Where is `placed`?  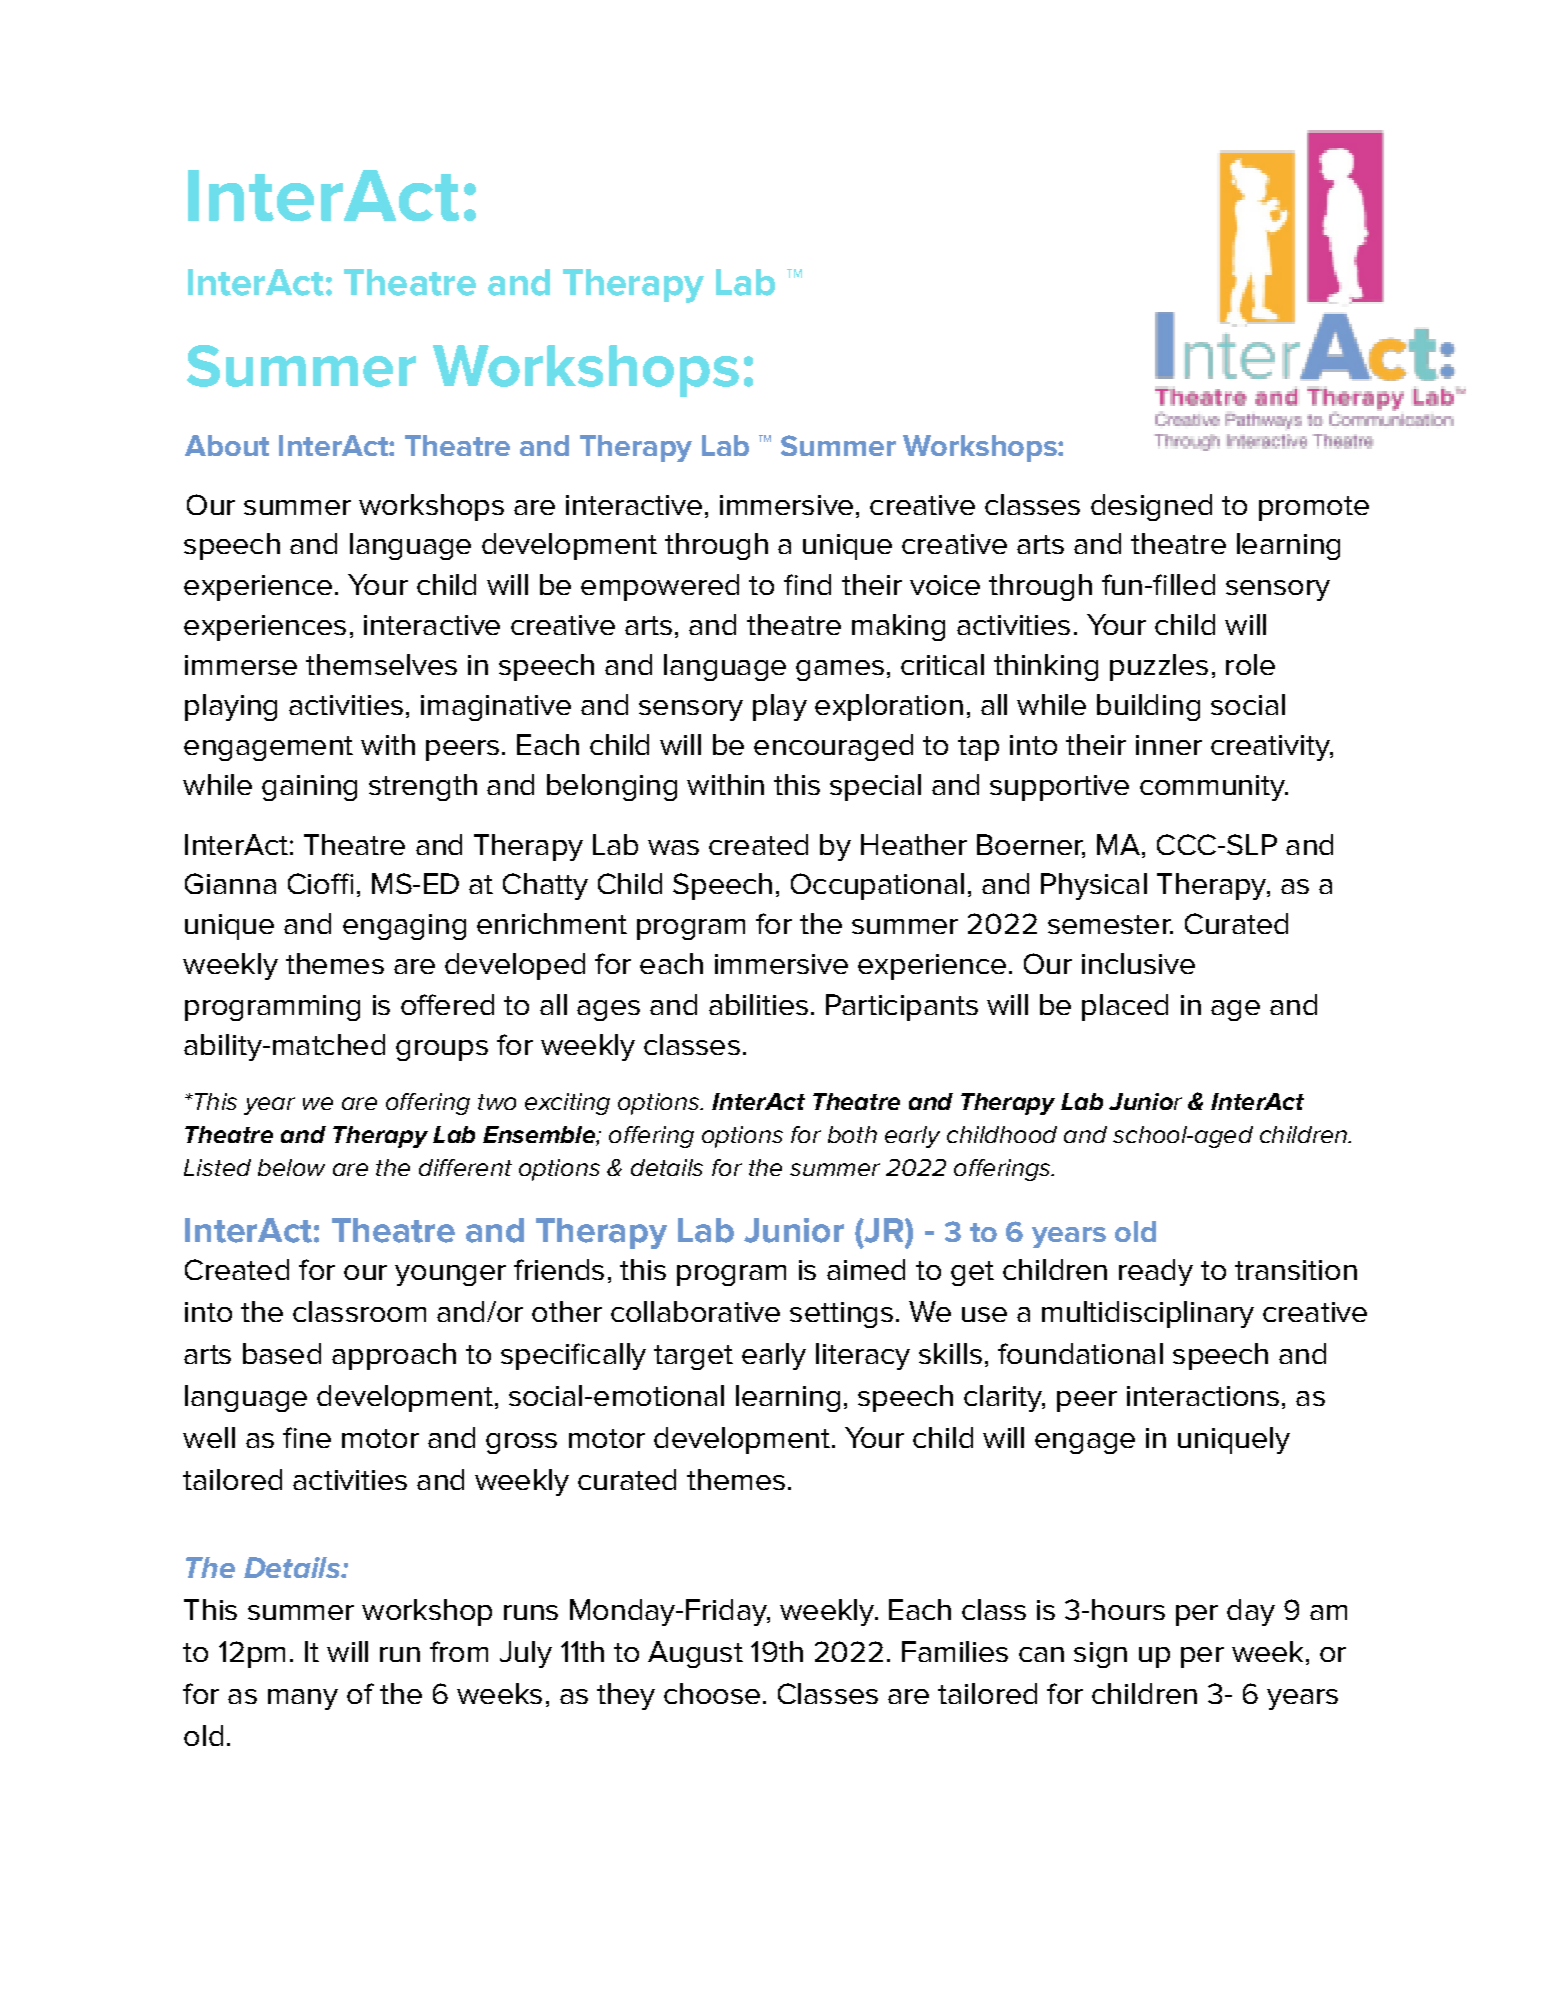
placed is located at coordinates (1125, 1007).
